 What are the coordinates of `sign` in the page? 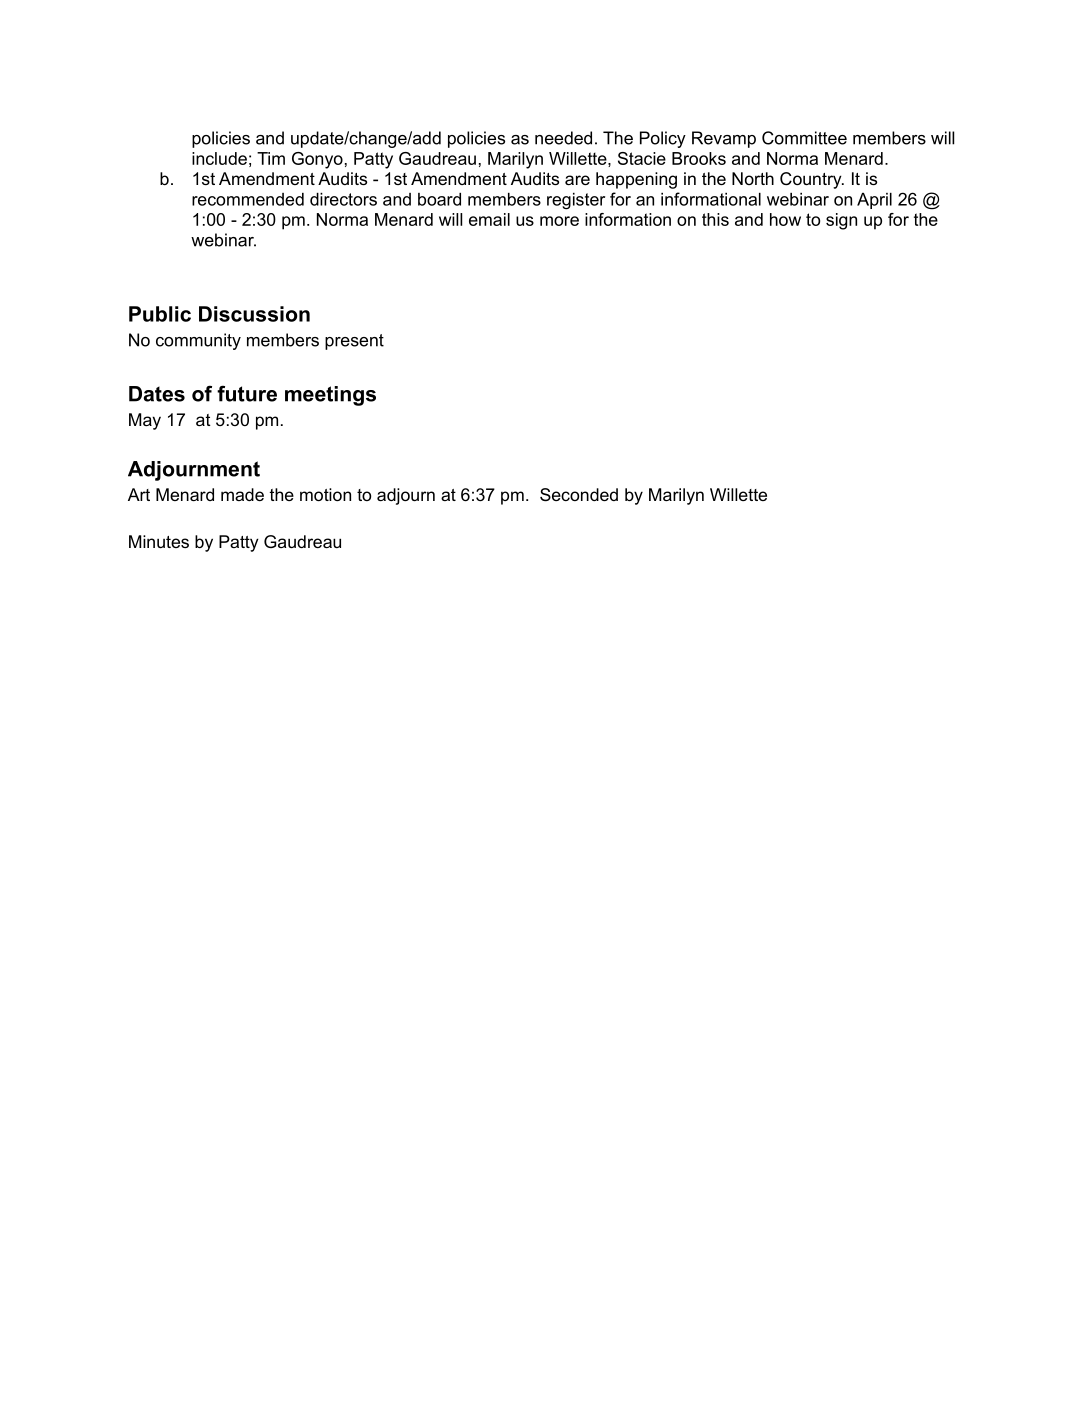 It's located at (841, 221).
